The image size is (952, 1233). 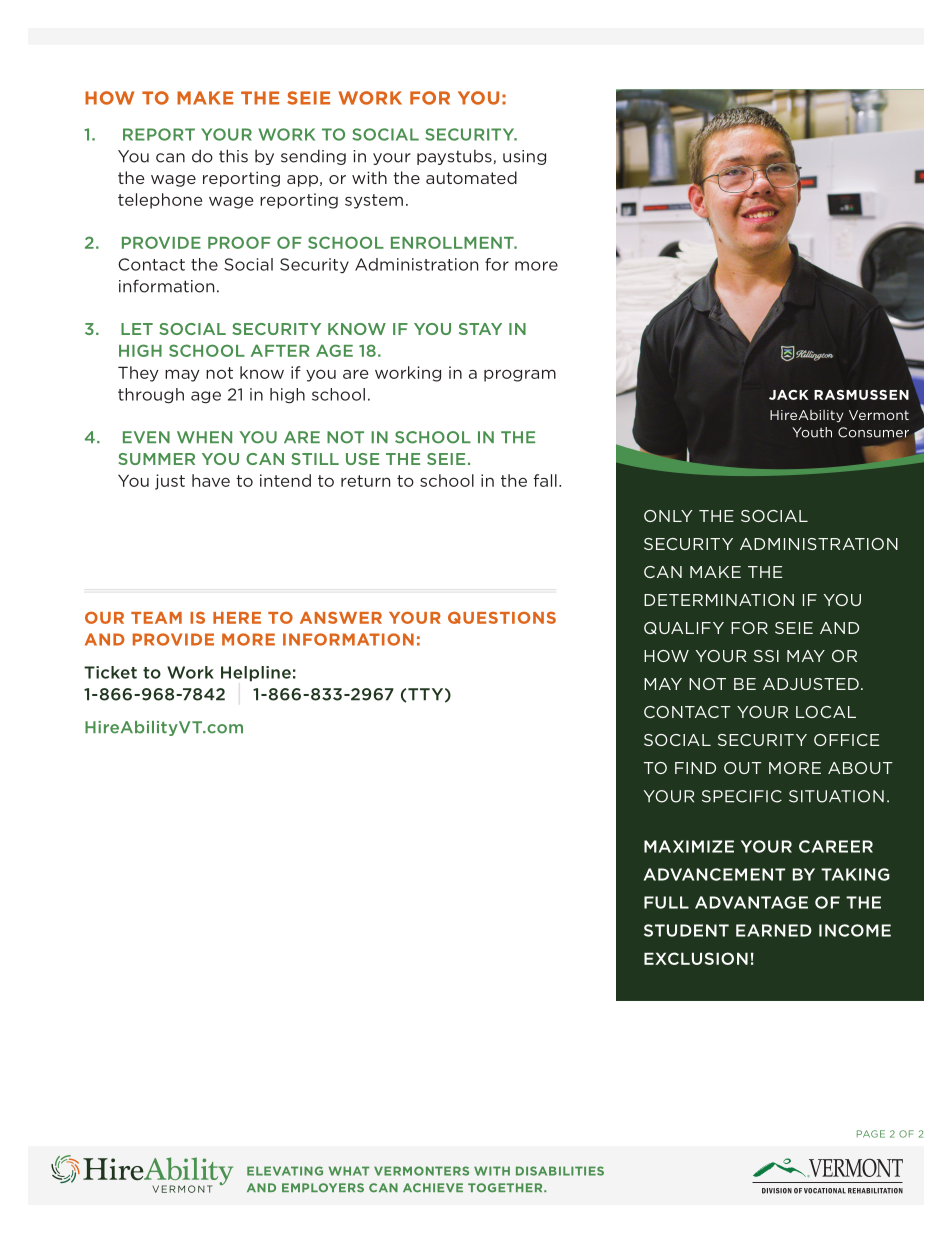 What do you see at coordinates (774, 930) in the screenshot?
I see `EARNED` at bounding box center [774, 930].
